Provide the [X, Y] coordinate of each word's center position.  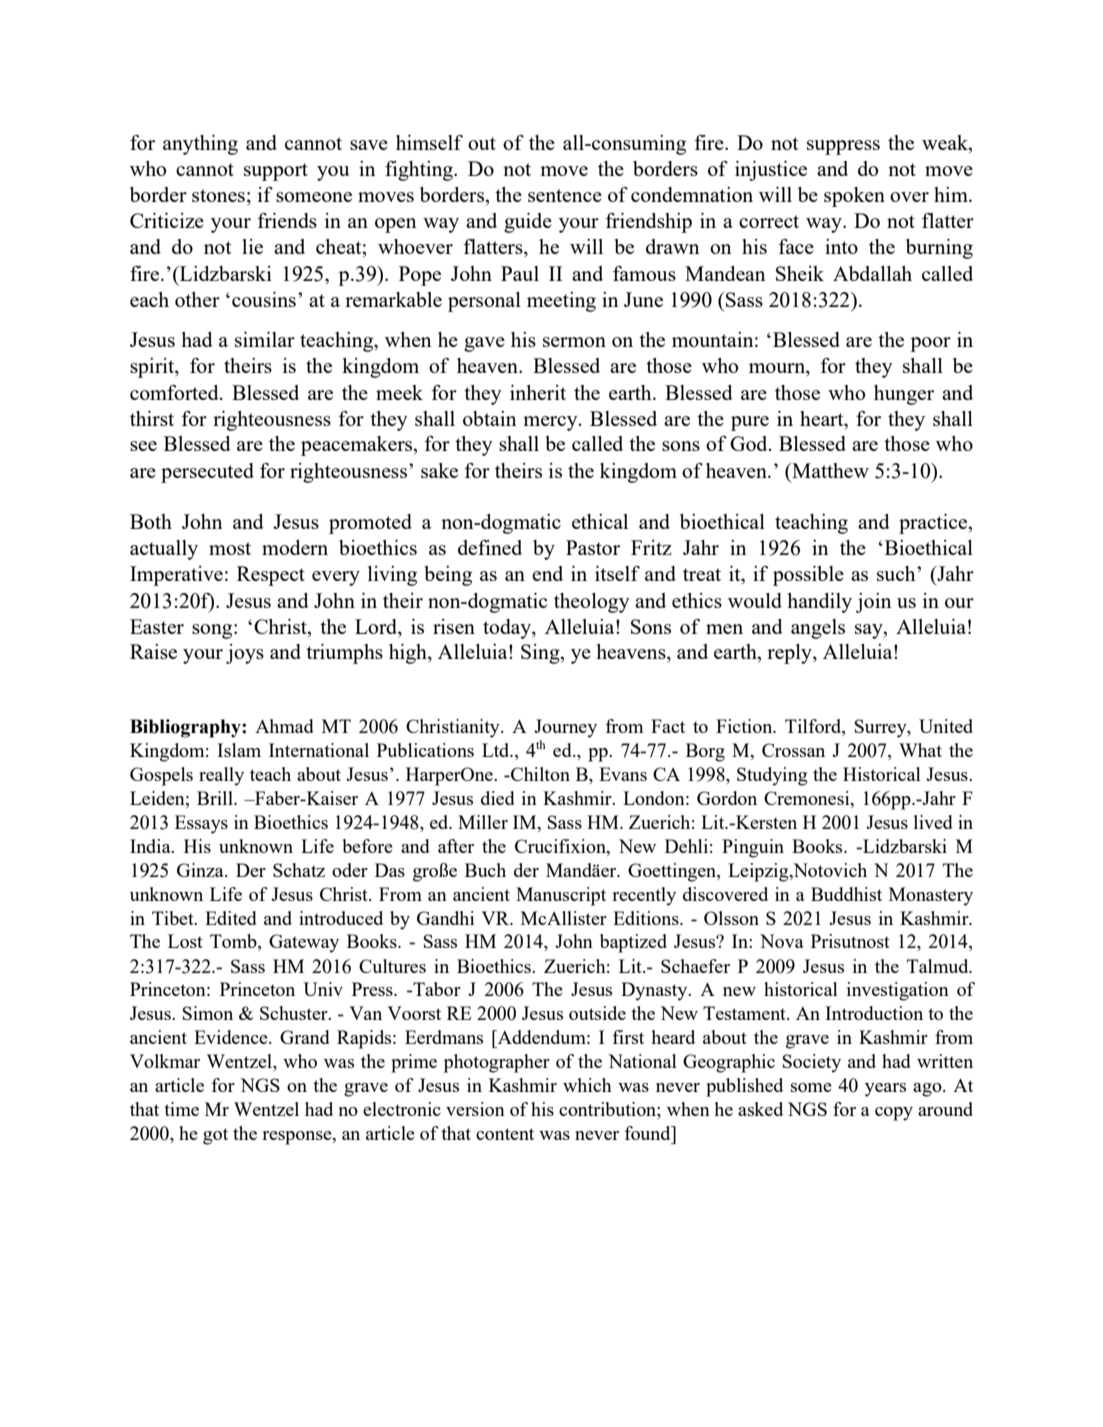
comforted [175, 392]
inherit [538, 392]
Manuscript [561, 896]
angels [818, 629]
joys [245, 654]
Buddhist [846, 894]
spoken [854, 197]
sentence [565, 195]
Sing [541, 654]
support [276, 172]
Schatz [299, 870]
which [587, 1085]
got [215, 1136]
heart [823, 418]
